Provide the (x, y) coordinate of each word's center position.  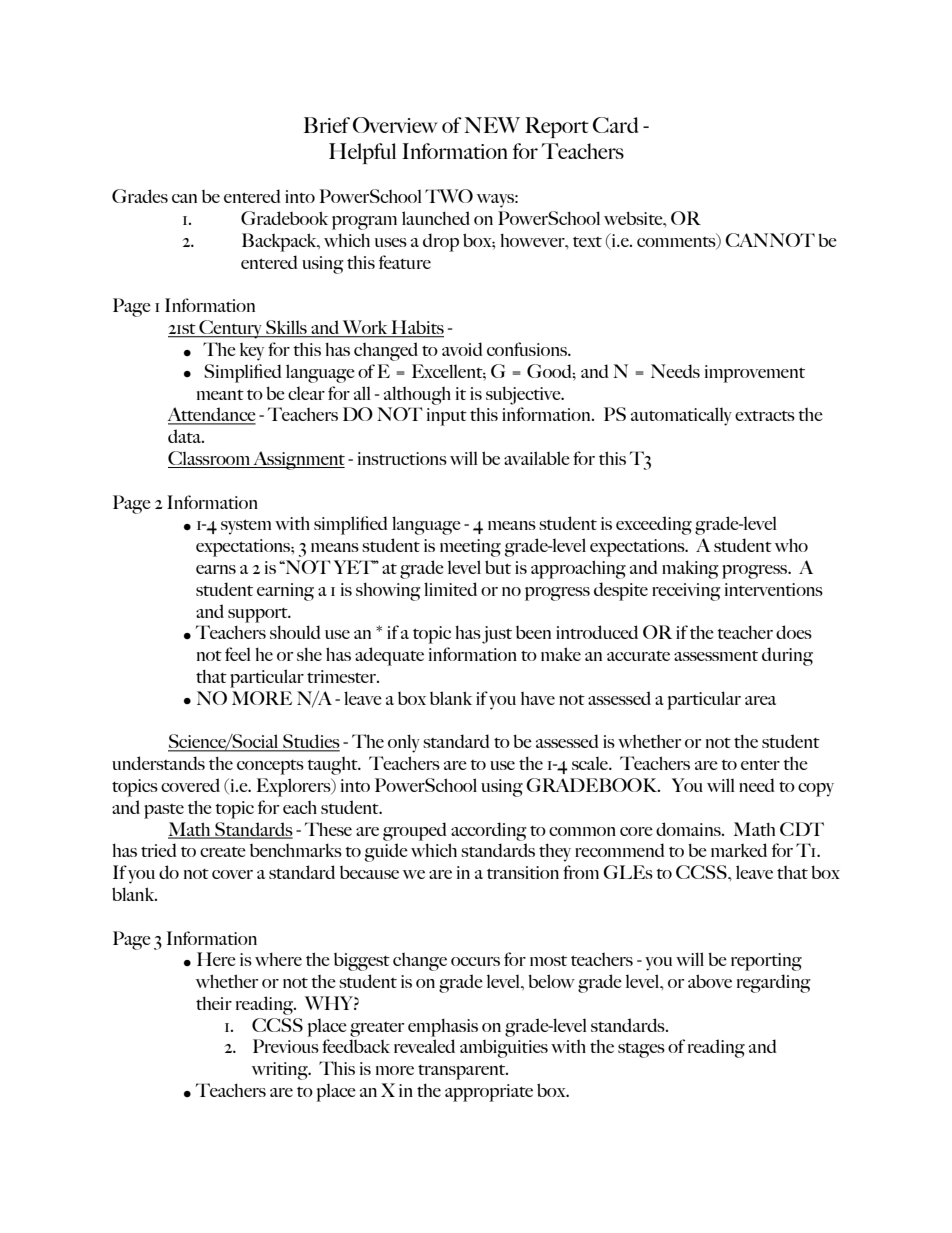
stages (641, 1050)
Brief (327, 125)
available (537, 458)
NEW (492, 125)
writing (281, 1071)
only (404, 743)
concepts (270, 767)
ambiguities (504, 1049)
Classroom (210, 459)
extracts (765, 416)
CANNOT (770, 240)
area (760, 700)
